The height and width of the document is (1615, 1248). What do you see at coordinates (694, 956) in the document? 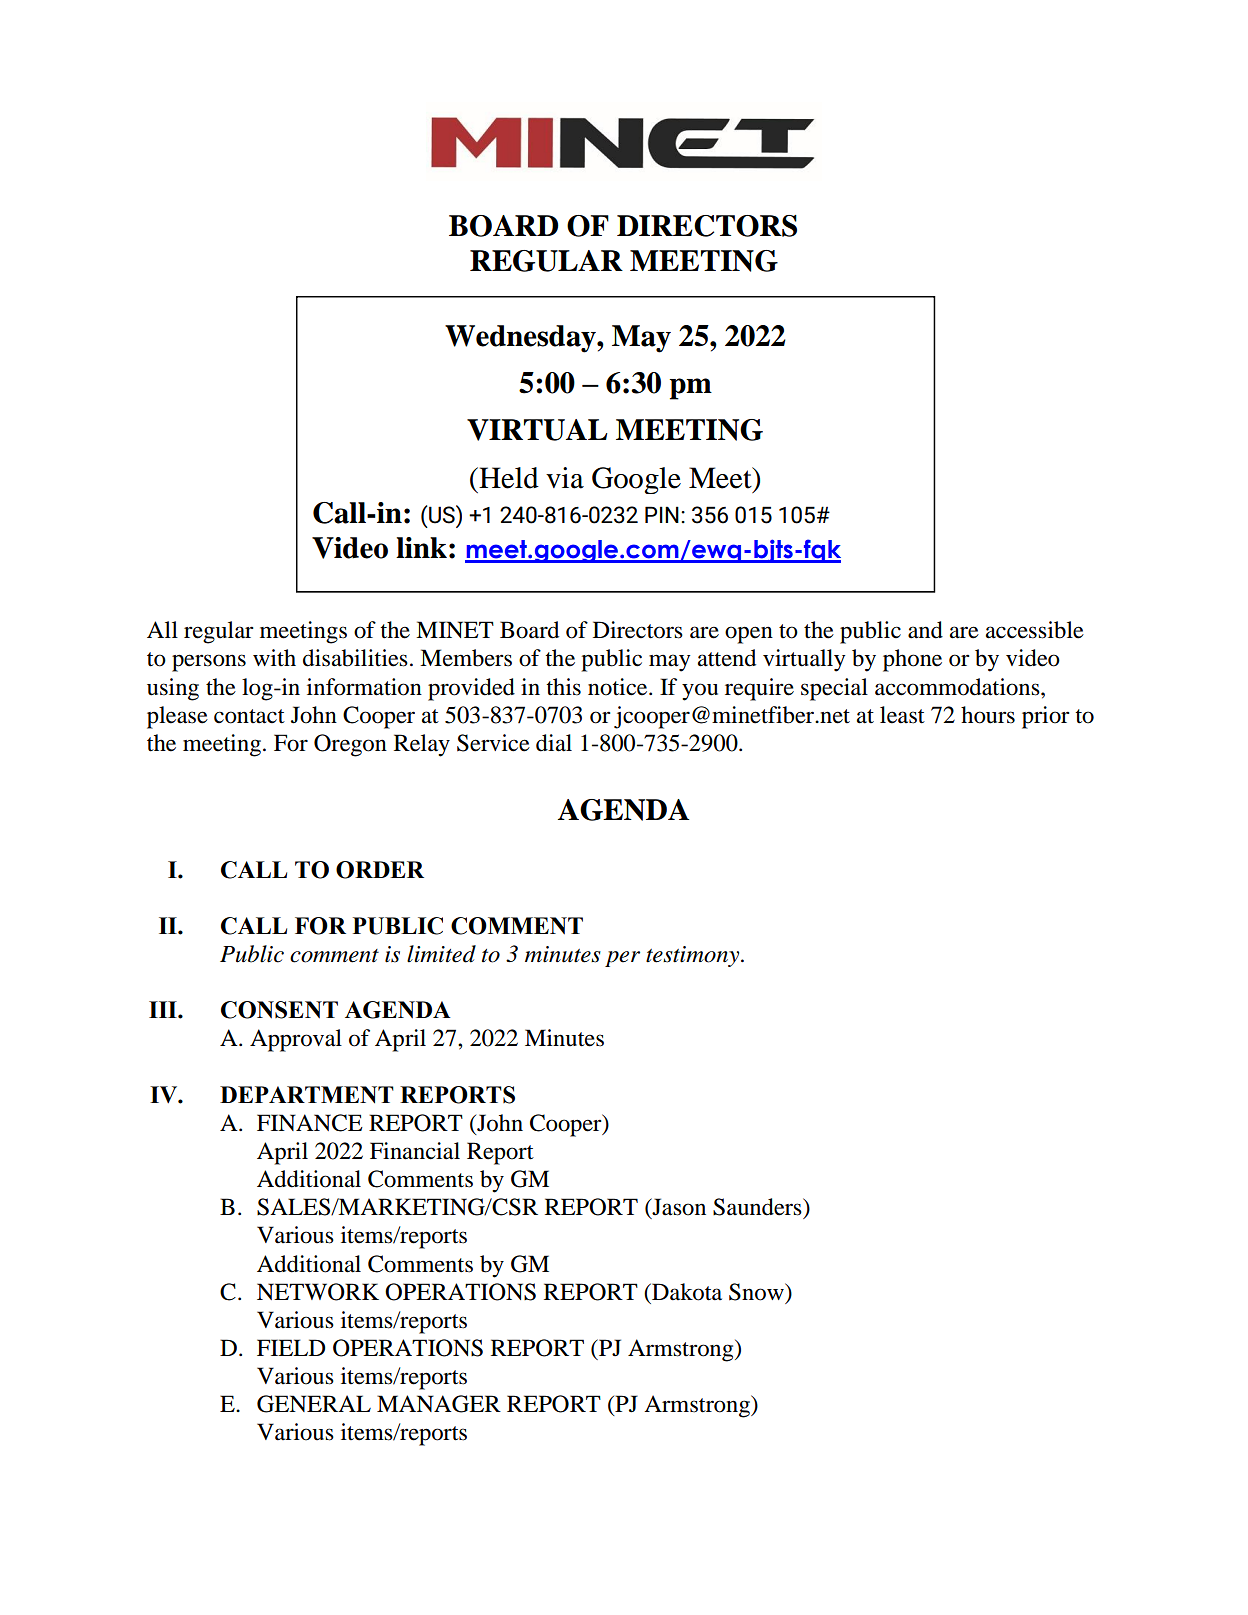
I see `testimony` at bounding box center [694, 956].
